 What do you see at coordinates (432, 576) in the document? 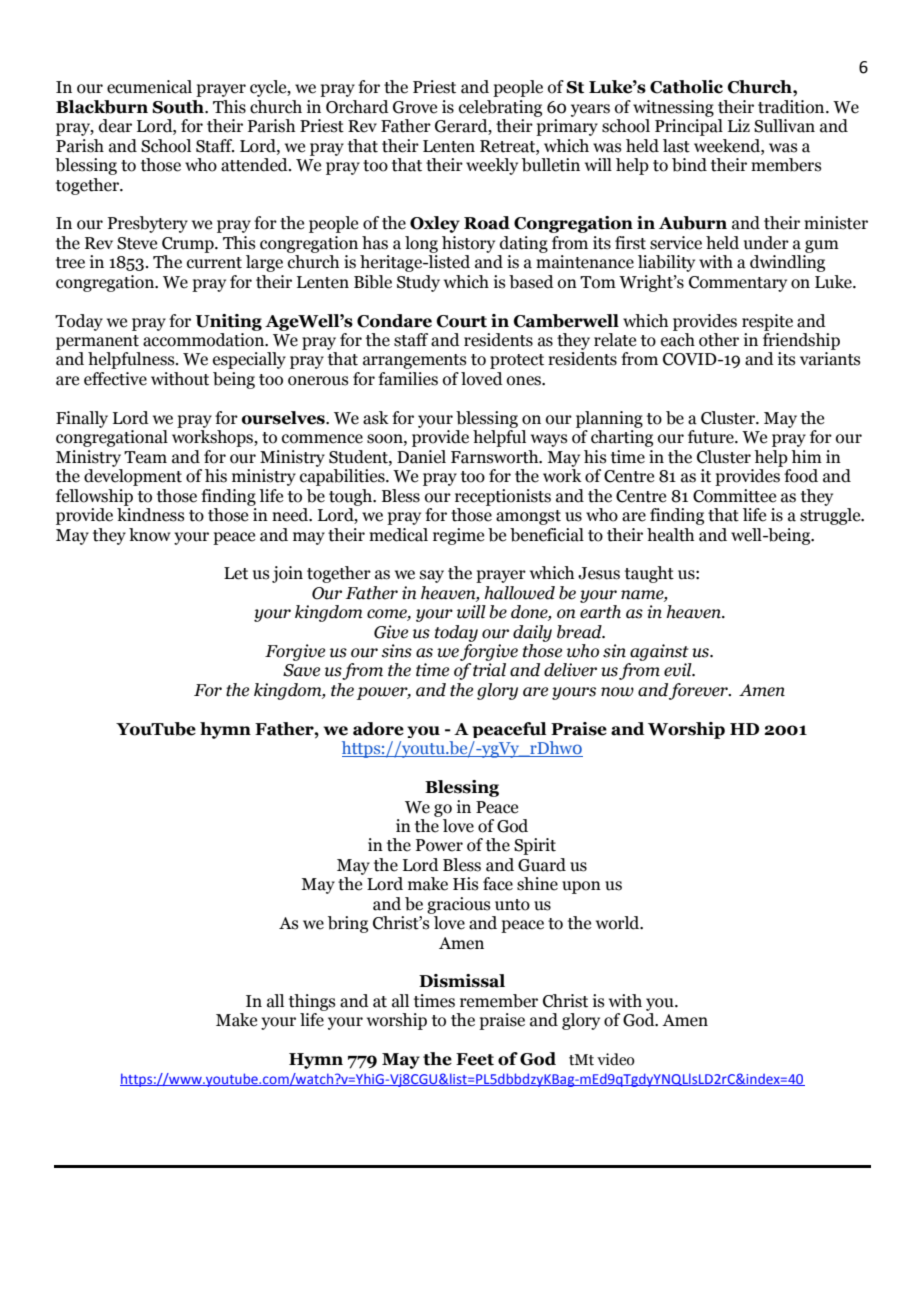
I see `say` at bounding box center [432, 576].
